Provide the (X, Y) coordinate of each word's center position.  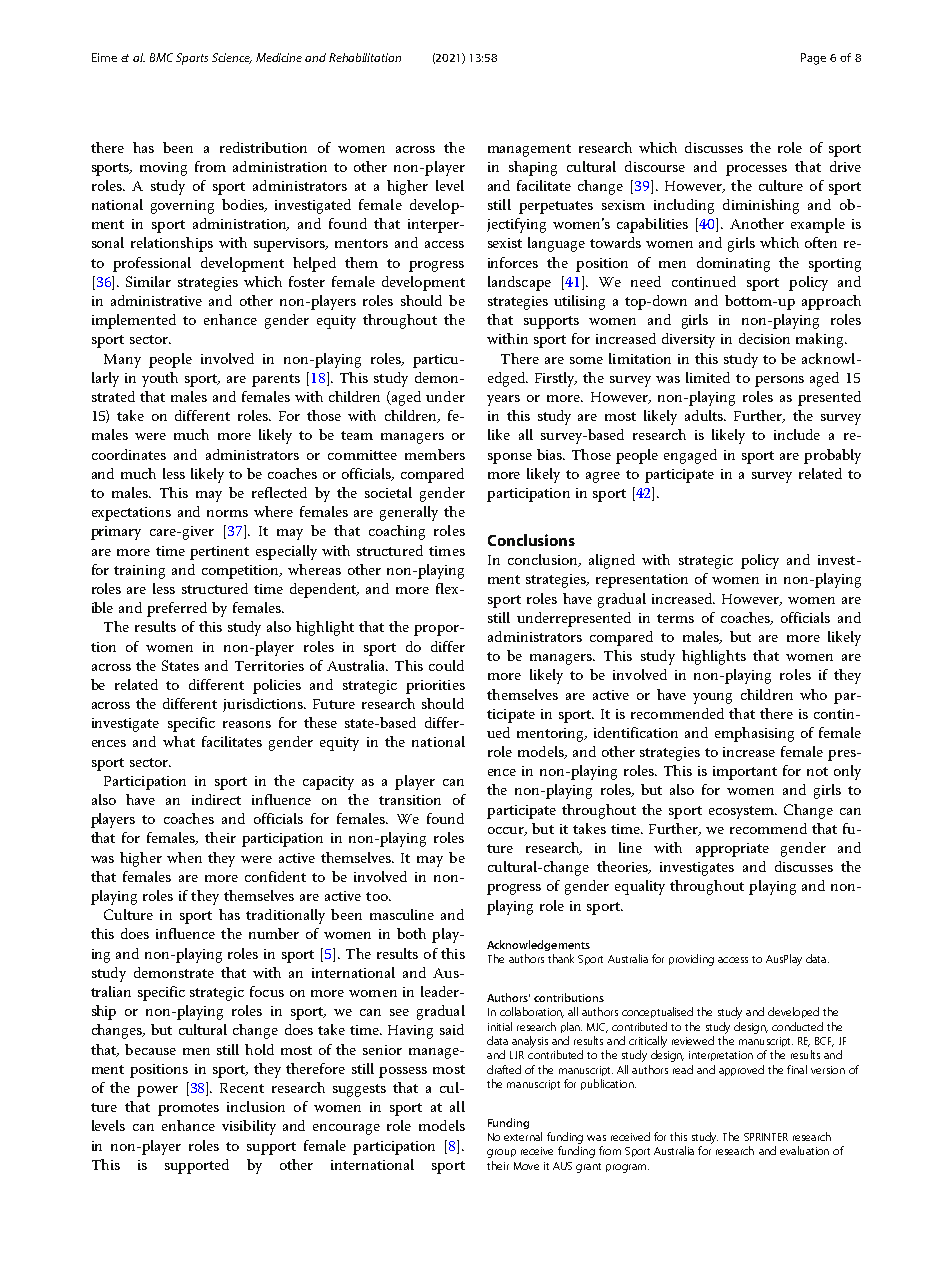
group (501, 1153)
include (797, 434)
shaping (533, 168)
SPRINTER (766, 1137)
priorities (435, 687)
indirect (216, 799)
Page (813, 59)
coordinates (129, 454)
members (435, 454)
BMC (161, 57)
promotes (188, 1109)
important (745, 773)
